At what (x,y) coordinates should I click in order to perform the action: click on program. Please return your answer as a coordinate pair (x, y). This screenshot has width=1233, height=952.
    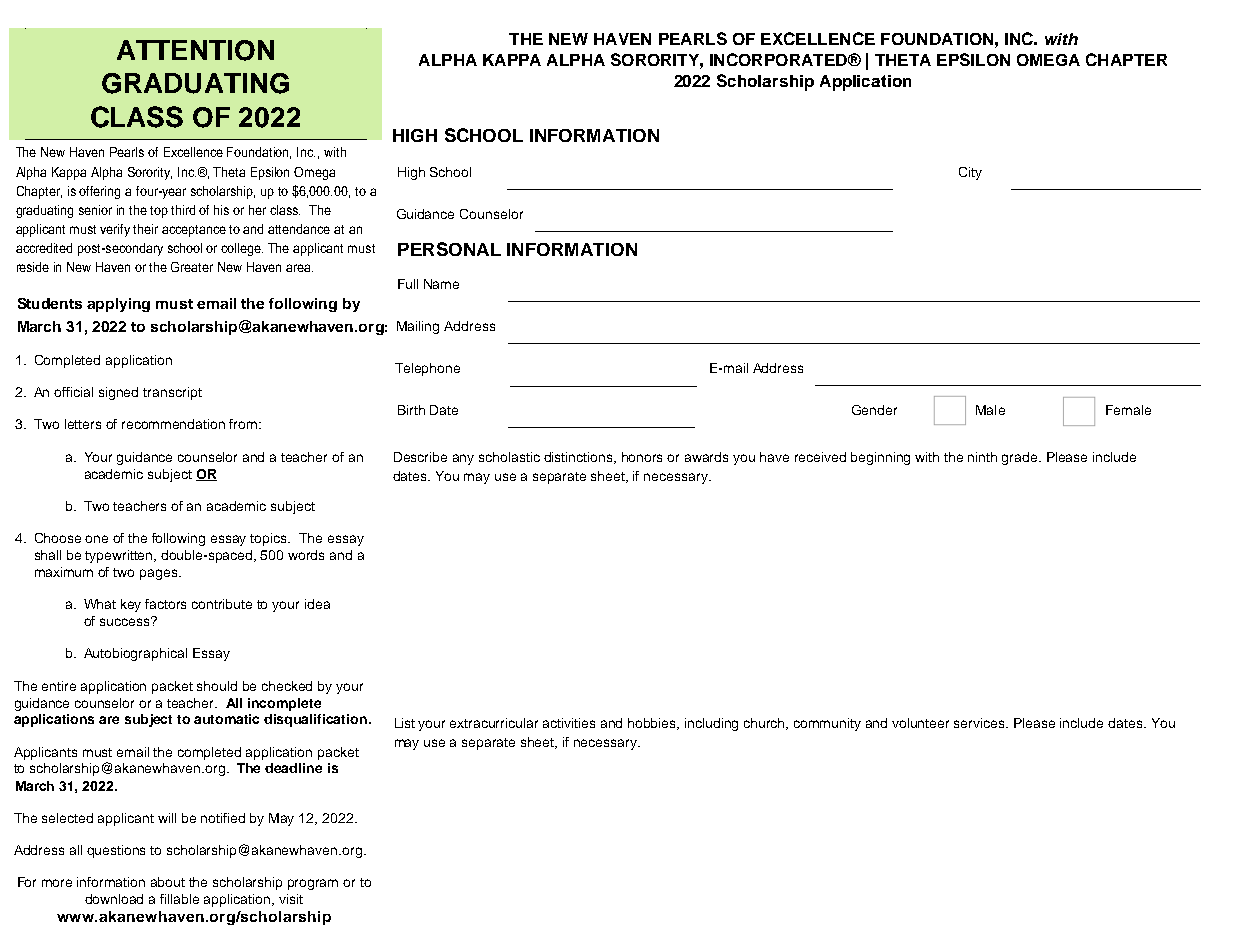
    Looking at the image, I should click on (313, 884).
